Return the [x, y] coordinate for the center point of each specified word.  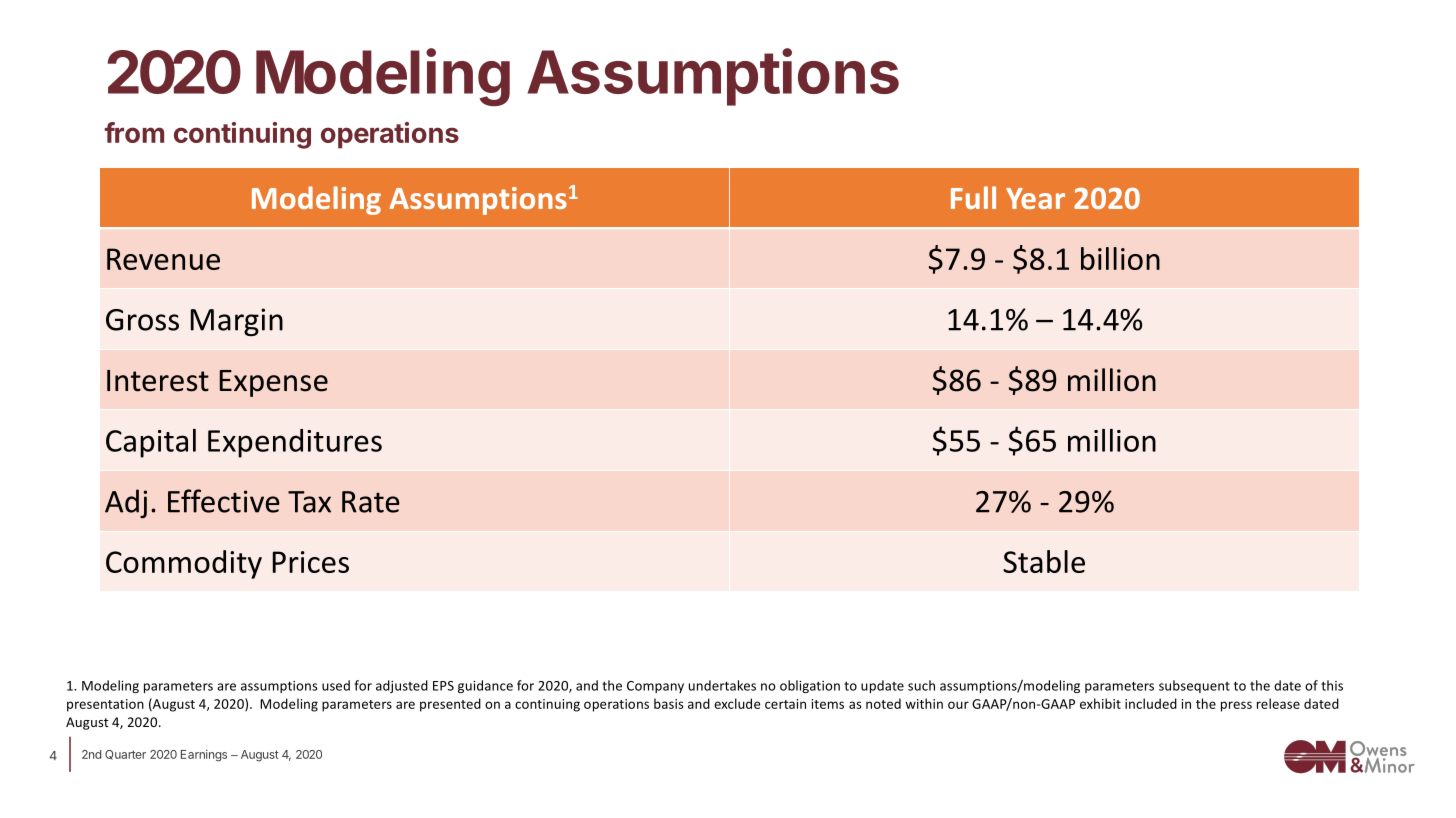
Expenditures [295, 443]
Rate [371, 502]
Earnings [204, 756]
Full [973, 197]
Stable [1044, 561]
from [134, 132]
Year [1035, 198]
